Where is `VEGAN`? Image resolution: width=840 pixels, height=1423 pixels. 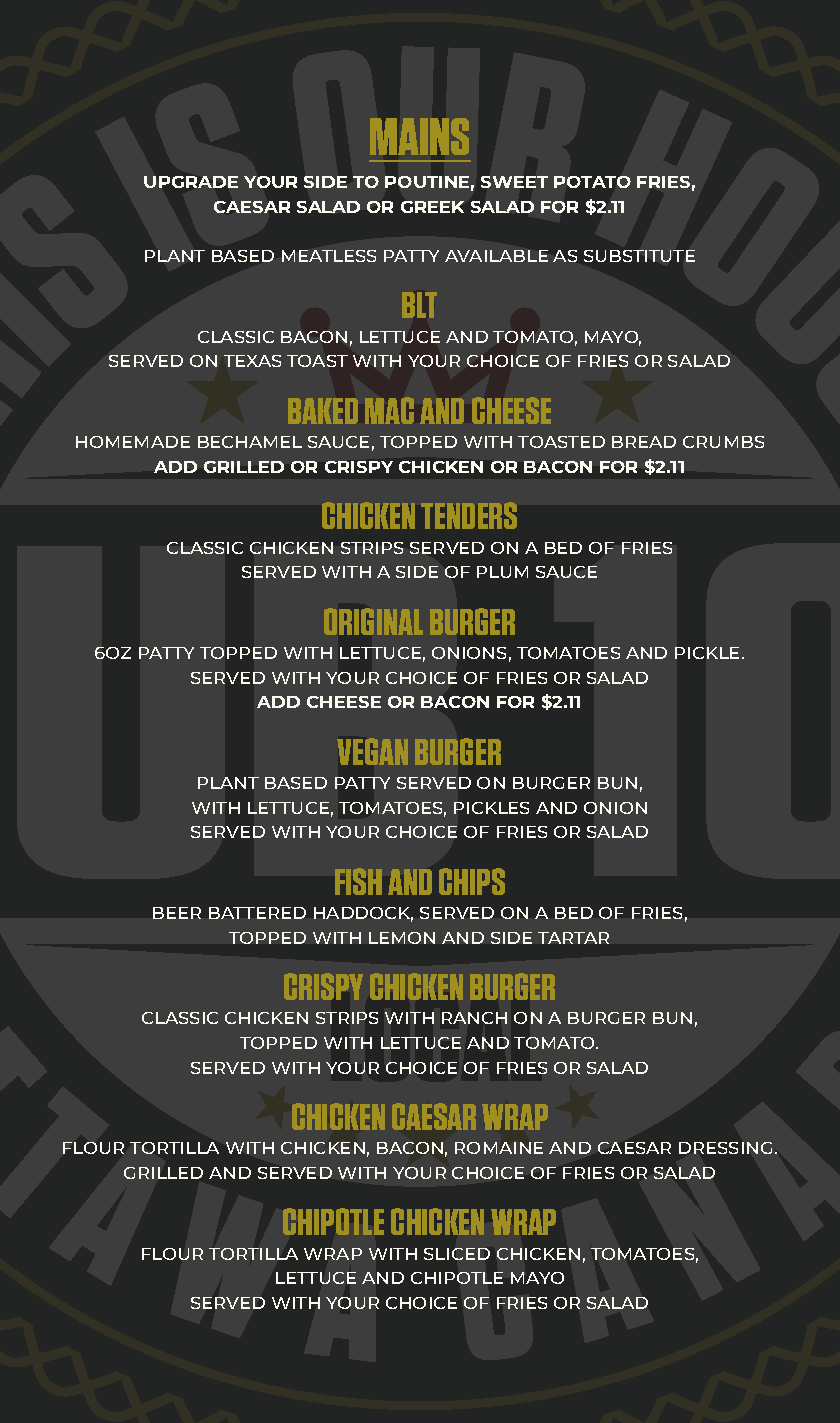 VEGAN is located at coordinates (372, 751).
